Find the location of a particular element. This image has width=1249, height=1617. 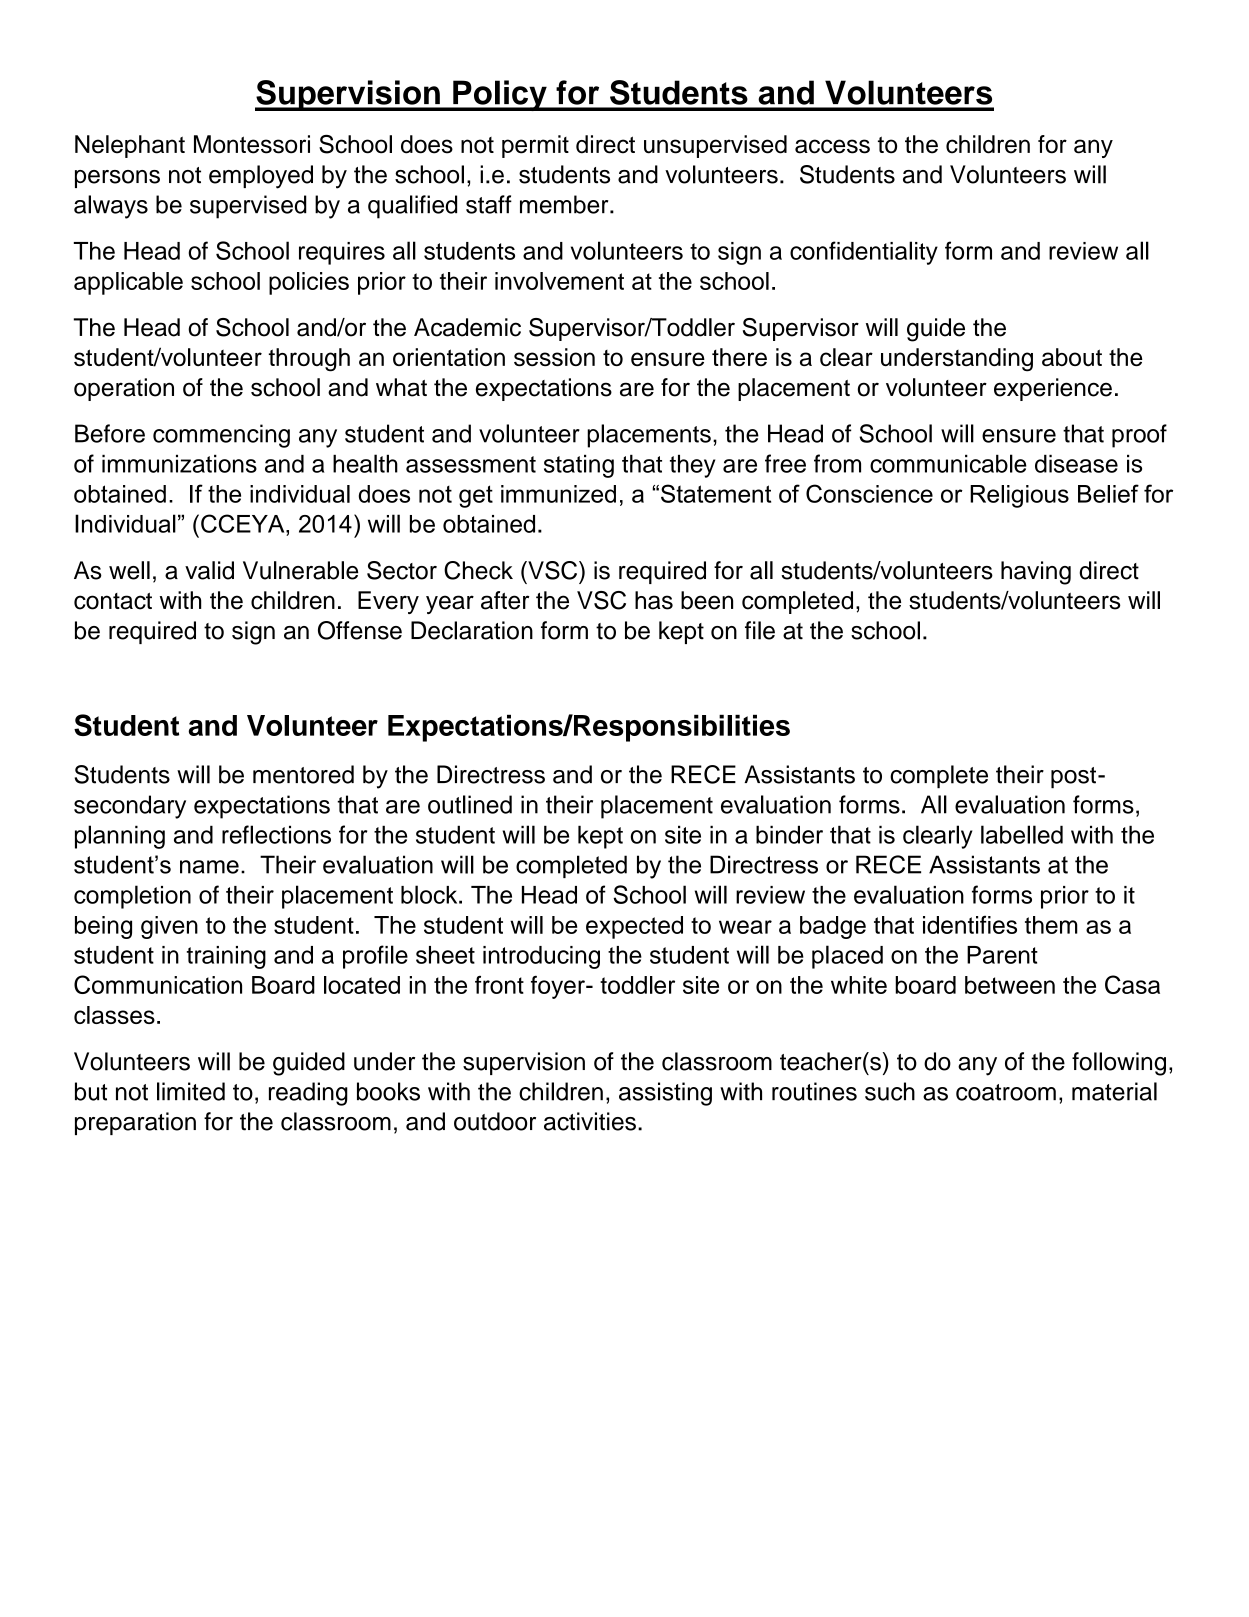

having is located at coordinates (1036, 573).
